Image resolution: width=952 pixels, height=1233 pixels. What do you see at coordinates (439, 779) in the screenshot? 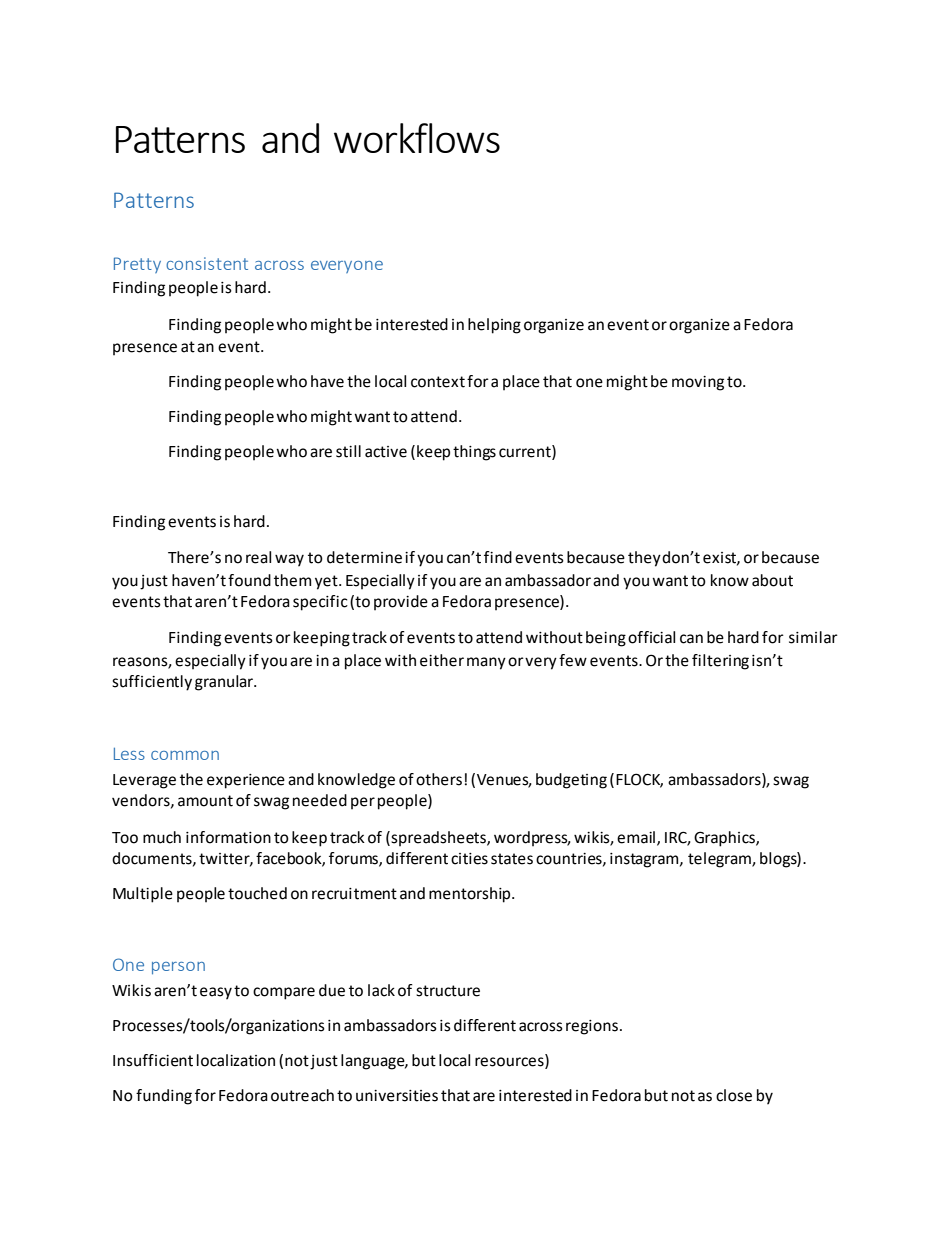
I see `others` at bounding box center [439, 779].
